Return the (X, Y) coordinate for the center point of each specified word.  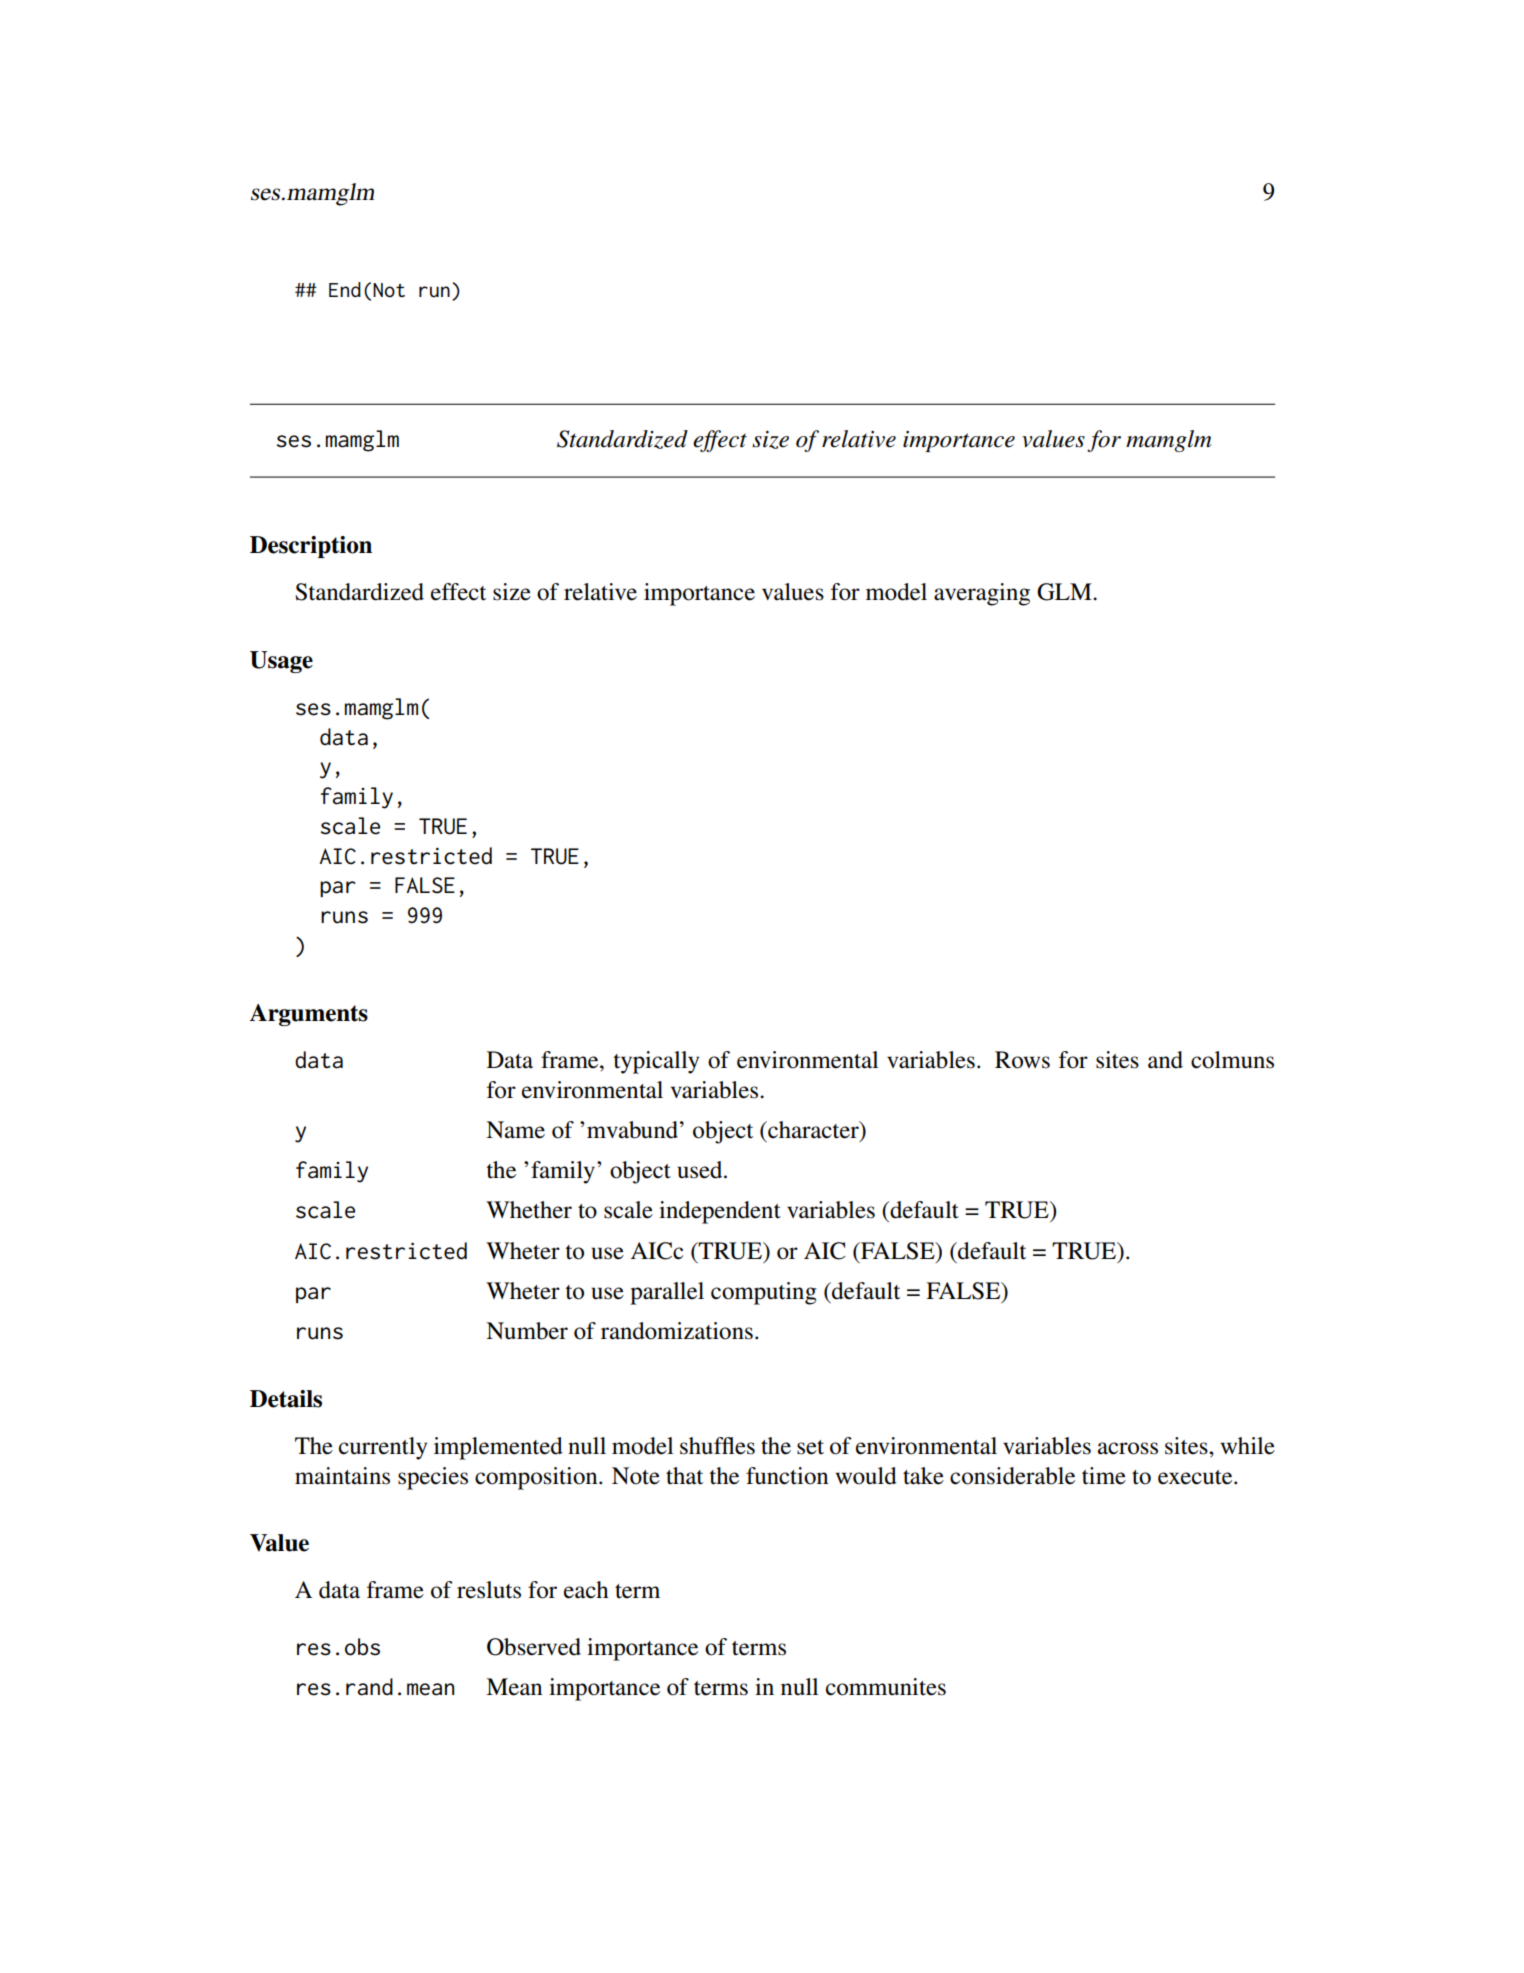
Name (515, 1130)
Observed (534, 1647)
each (586, 1590)
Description (311, 547)
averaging (982, 594)
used (701, 1170)
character (813, 1131)
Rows (1022, 1060)
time (1104, 1476)
